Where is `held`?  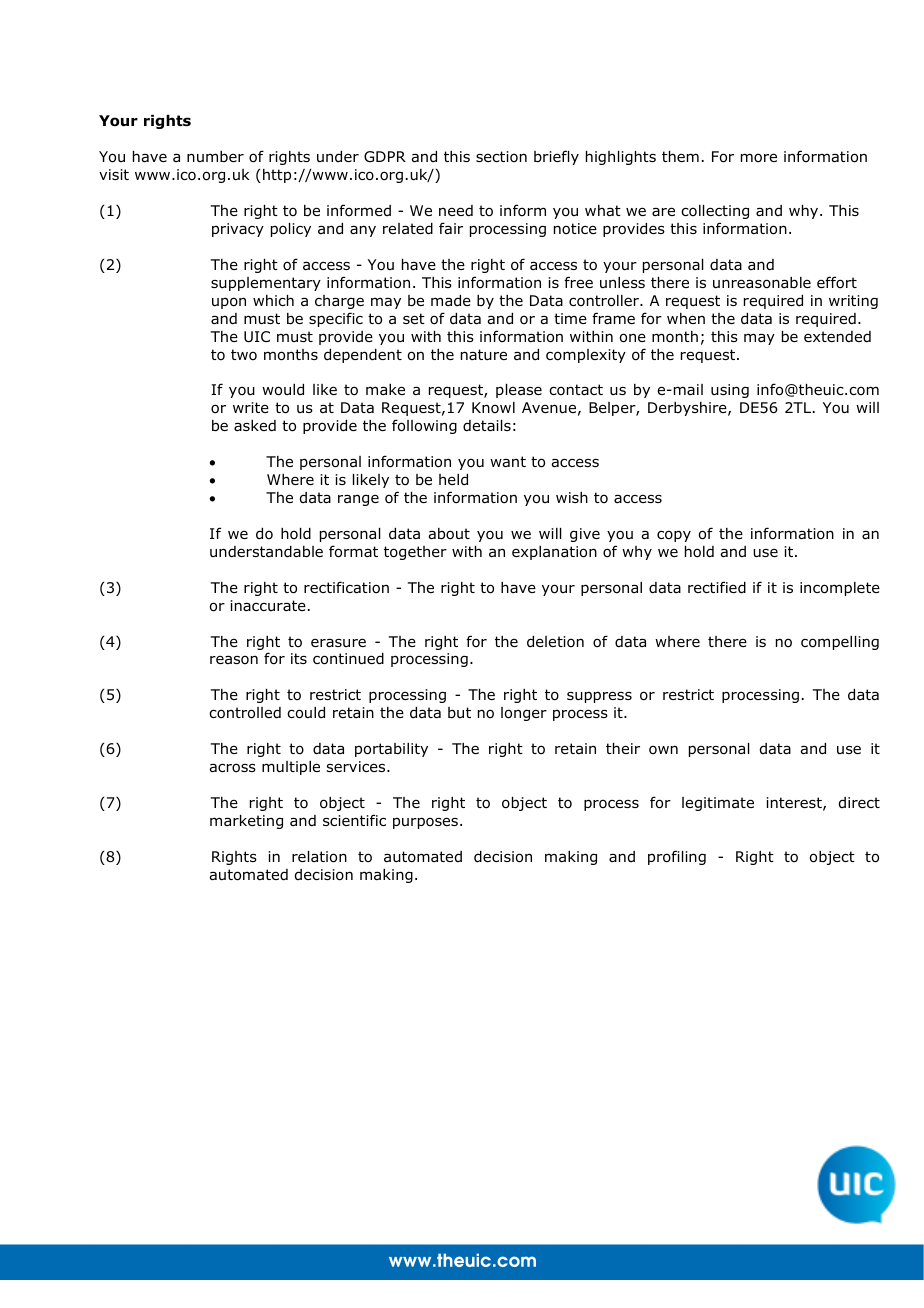 held is located at coordinates (453, 480).
